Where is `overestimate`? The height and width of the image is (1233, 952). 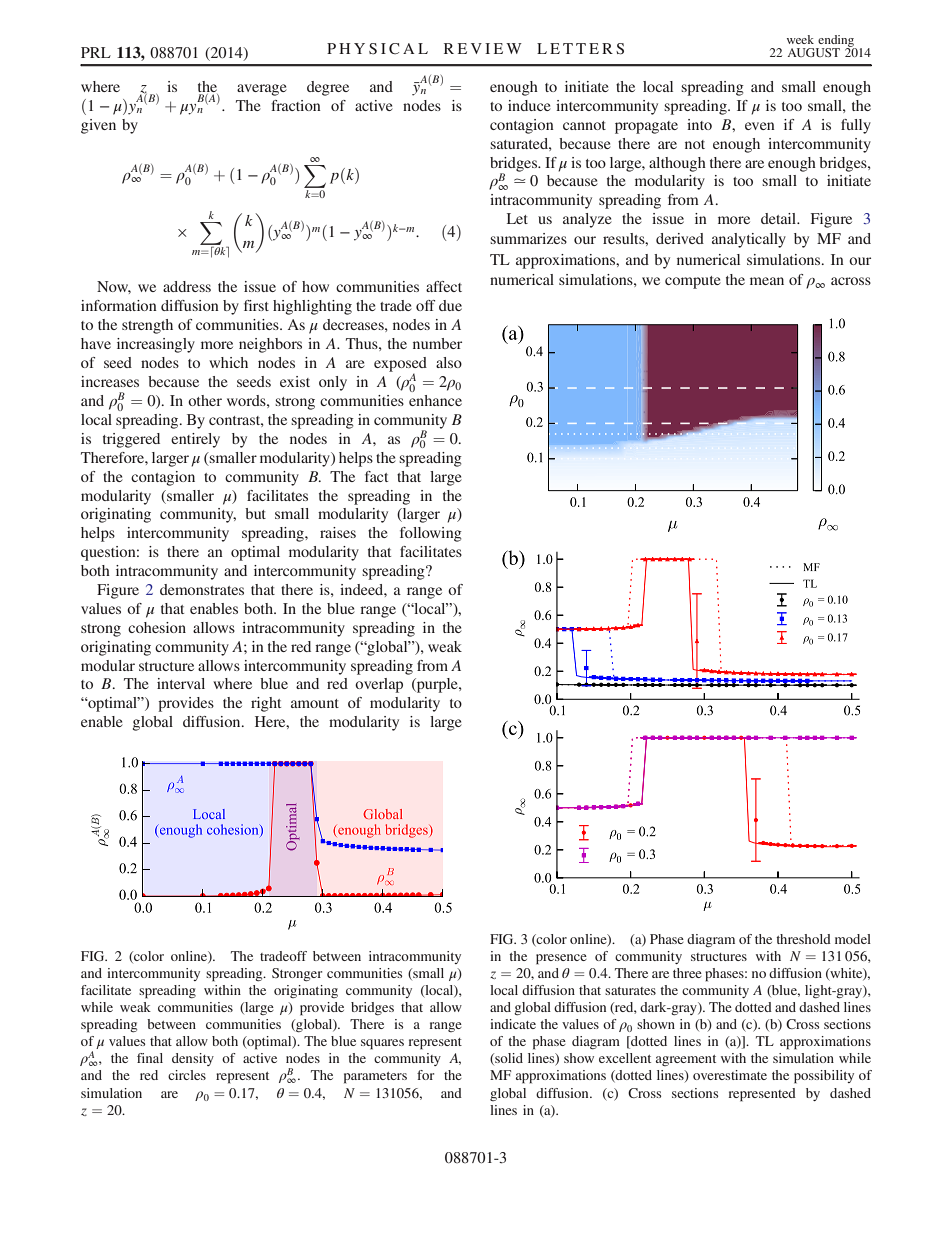
overestimate is located at coordinates (730, 1075).
